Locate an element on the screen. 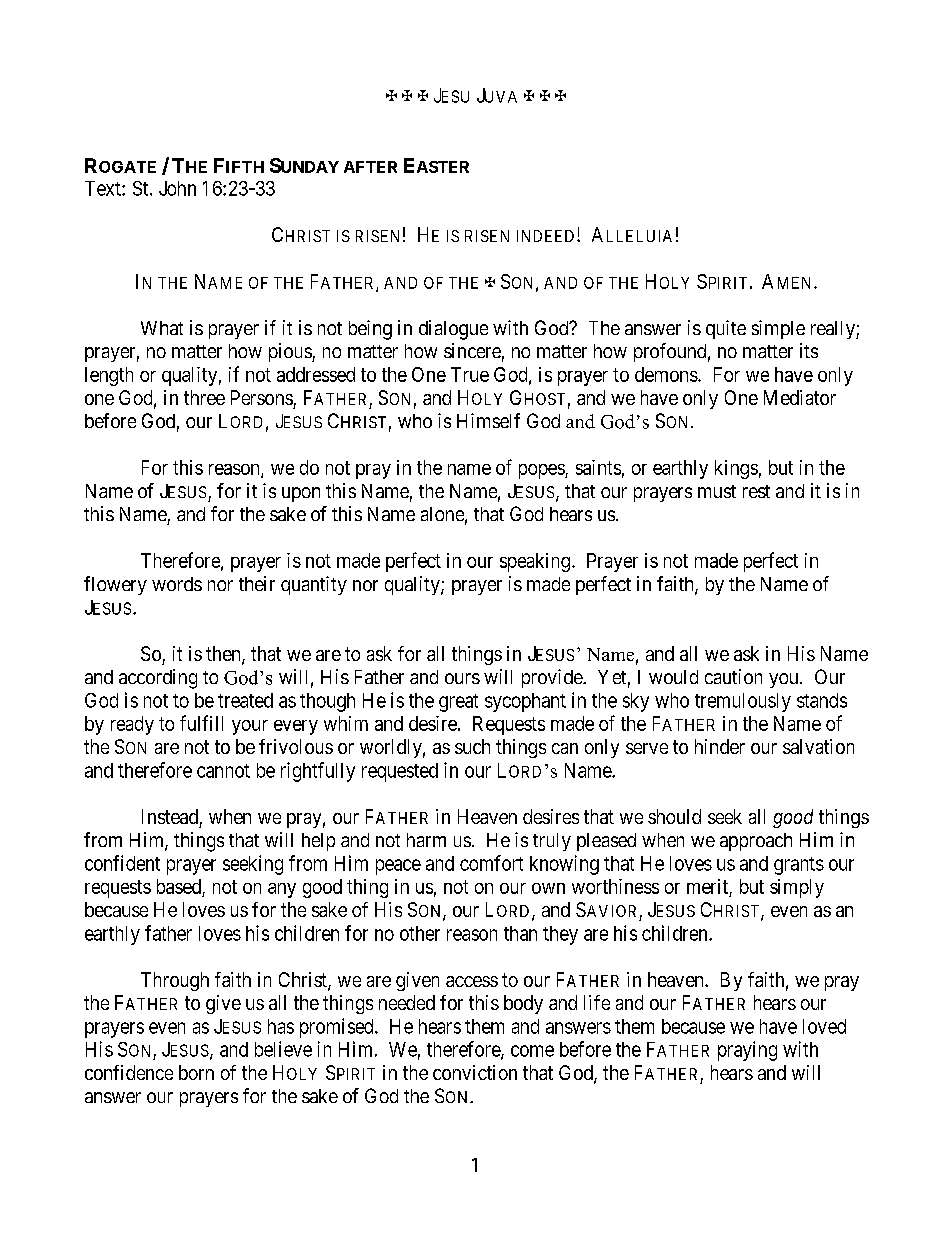 The height and width of the screenshot is (1233, 952). John is located at coordinates (177, 188).
